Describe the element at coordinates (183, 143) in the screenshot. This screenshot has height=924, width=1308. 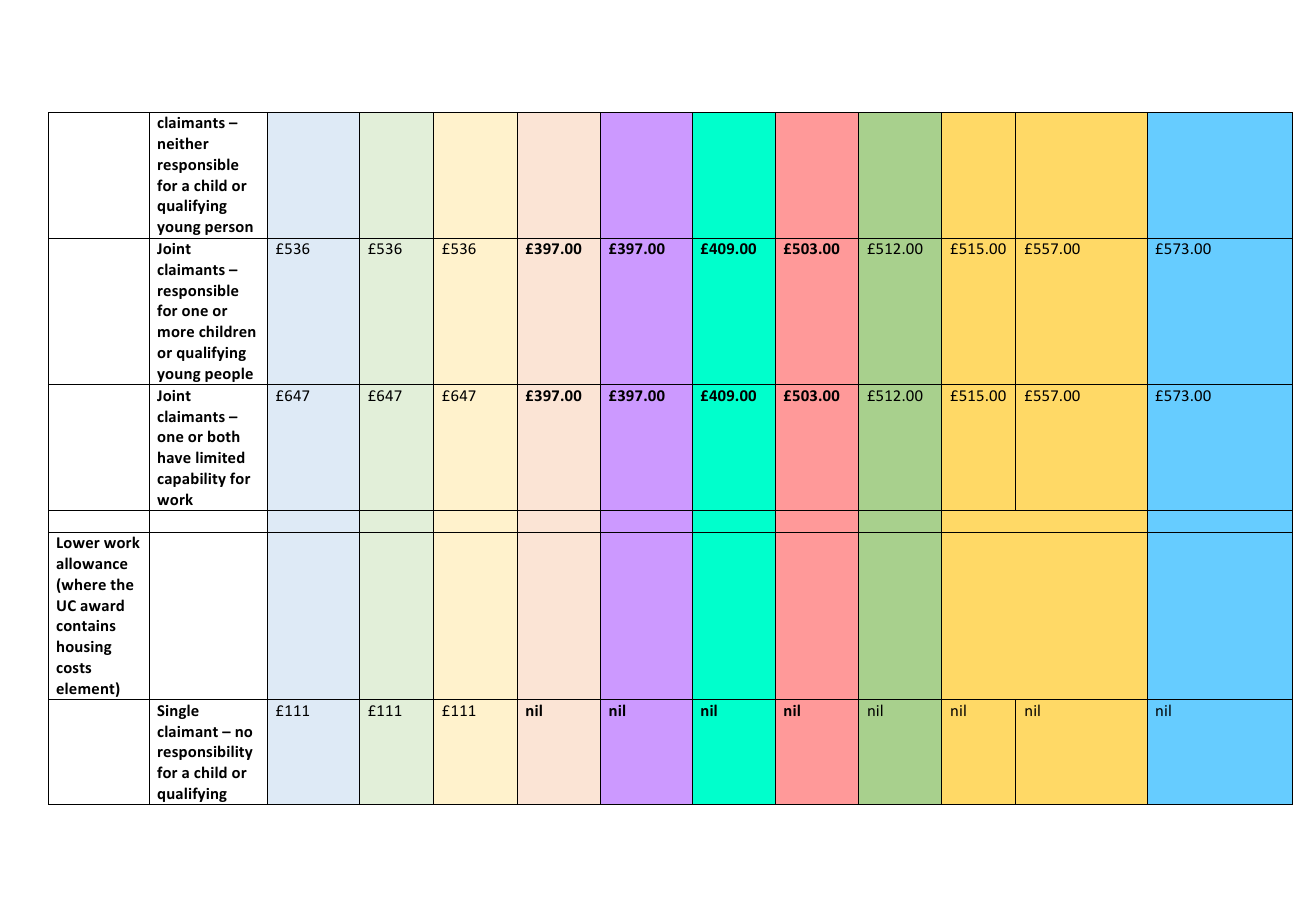
I see `neither` at that location.
